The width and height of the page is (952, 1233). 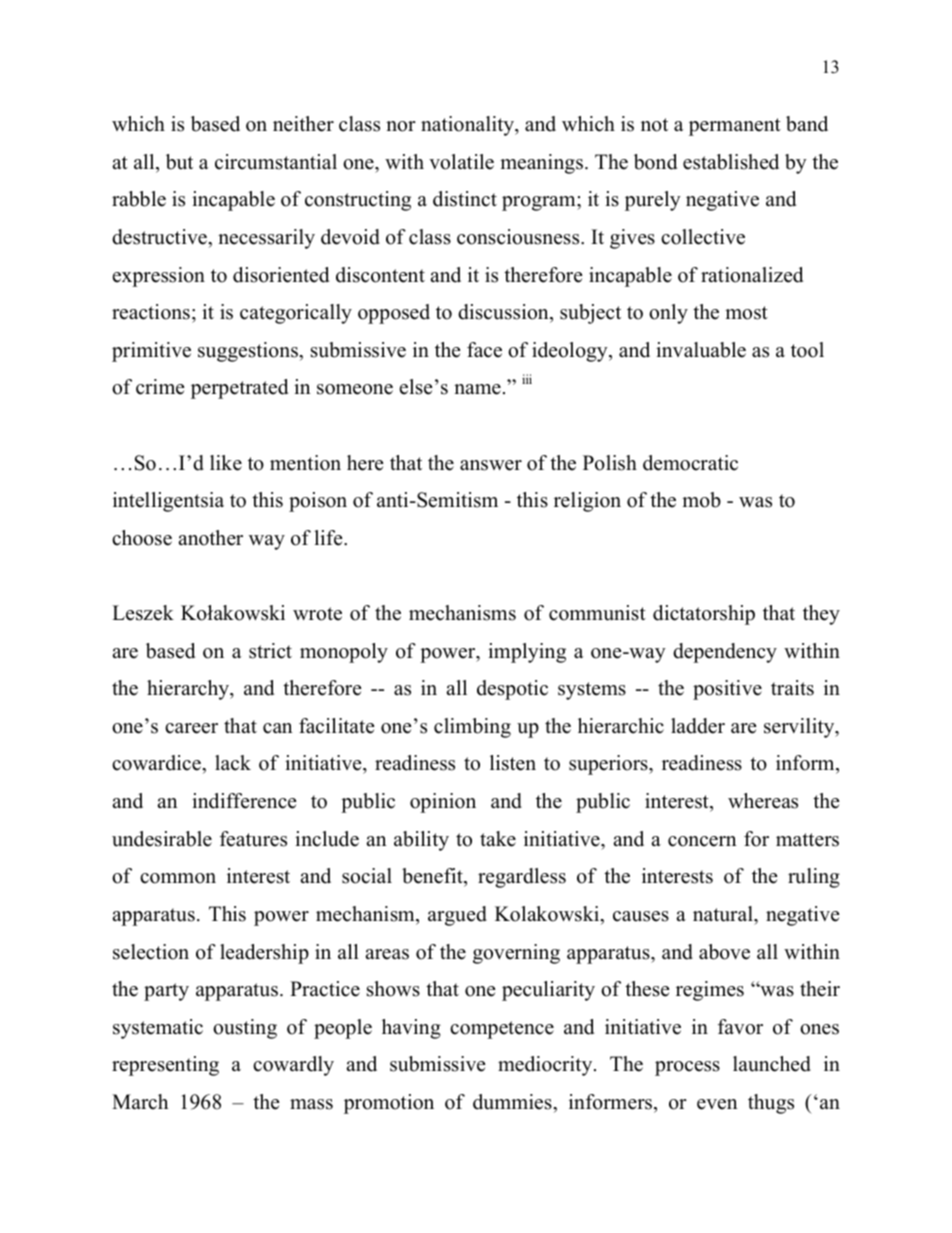 I want to click on implying, so click(x=527, y=653).
